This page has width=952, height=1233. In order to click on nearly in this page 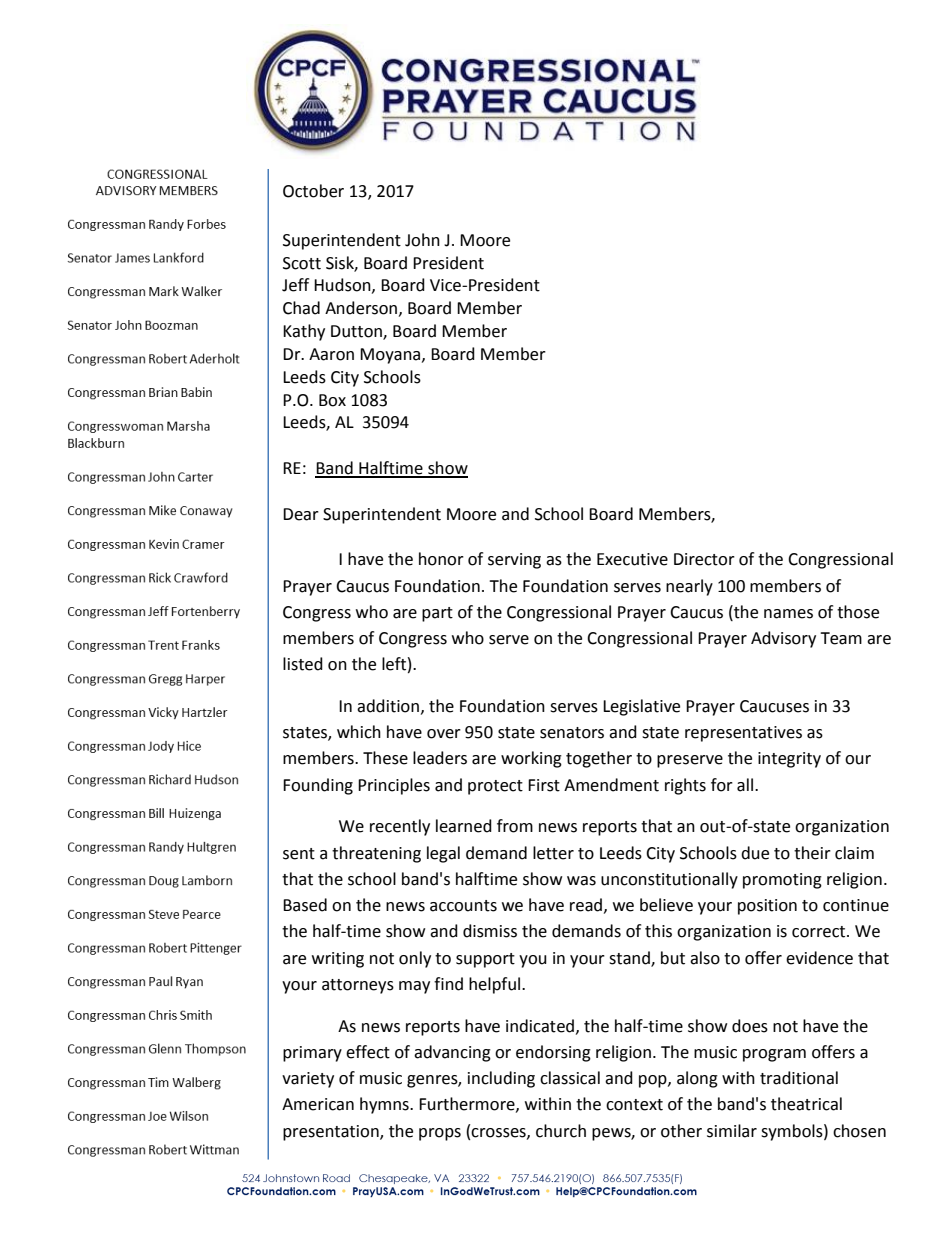, I will do `click(689, 587)`.
